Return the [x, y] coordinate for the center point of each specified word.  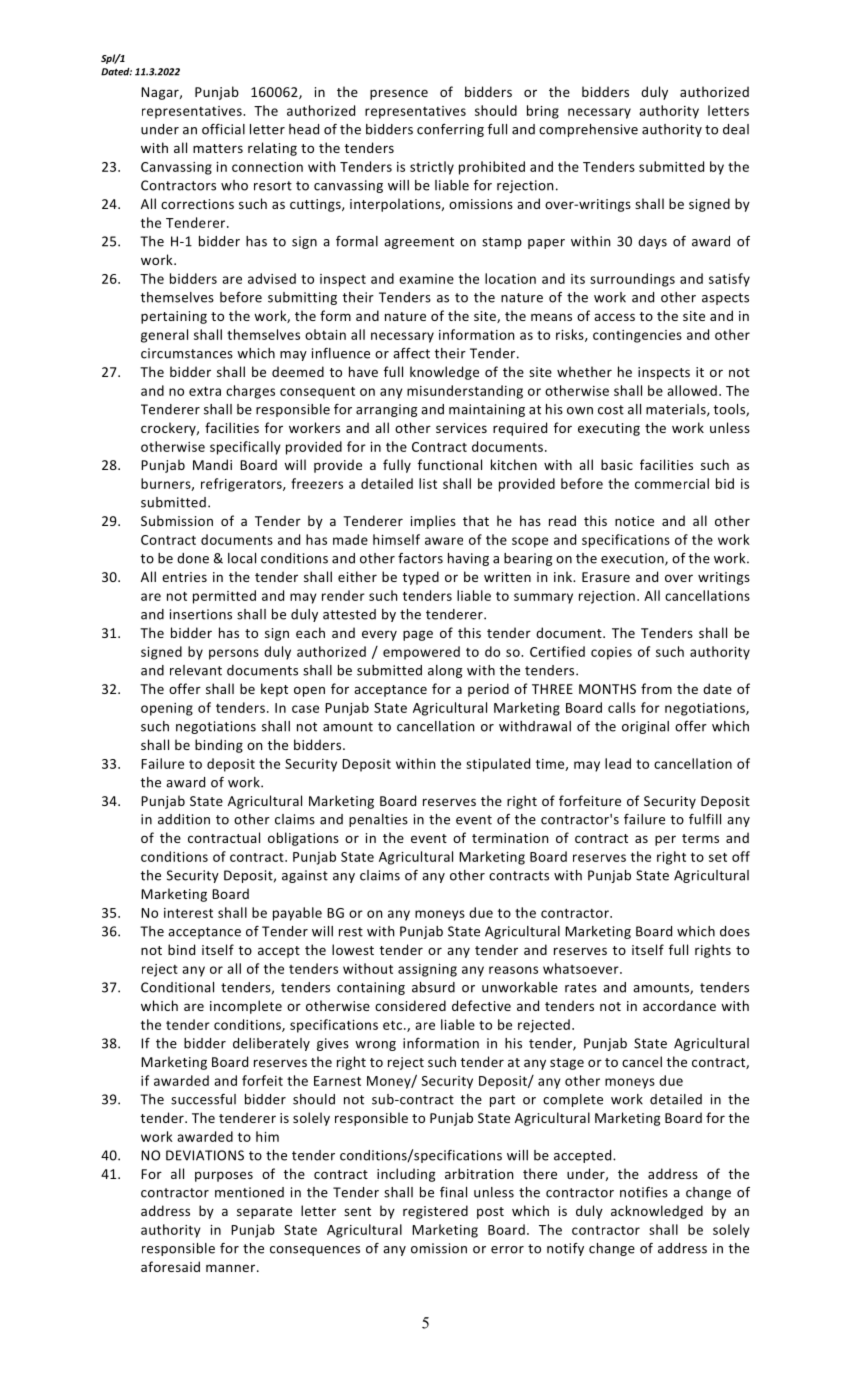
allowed [692, 390]
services [461, 428]
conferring [450, 130]
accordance [679, 1005]
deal [736, 129]
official [223, 129]
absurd [433, 987]
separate [264, 1213]
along [445, 671]
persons [234, 654]
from [656, 688]
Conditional [177, 987]
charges [250, 392]
